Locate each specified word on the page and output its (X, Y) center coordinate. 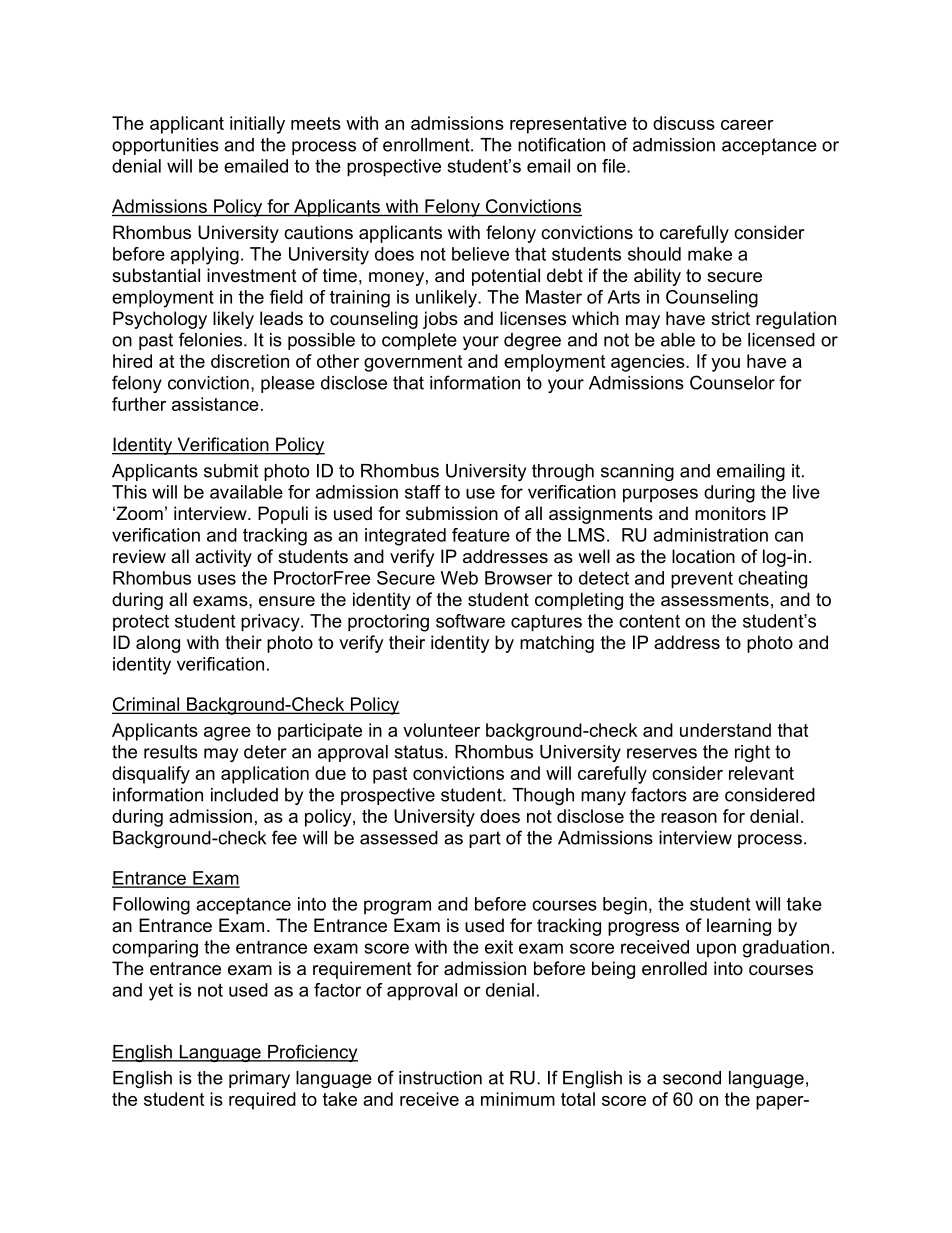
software (470, 621)
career (747, 125)
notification (561, 144)
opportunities (165, 146)
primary (259, 1079)
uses (217, 579)
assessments (715, 600)
